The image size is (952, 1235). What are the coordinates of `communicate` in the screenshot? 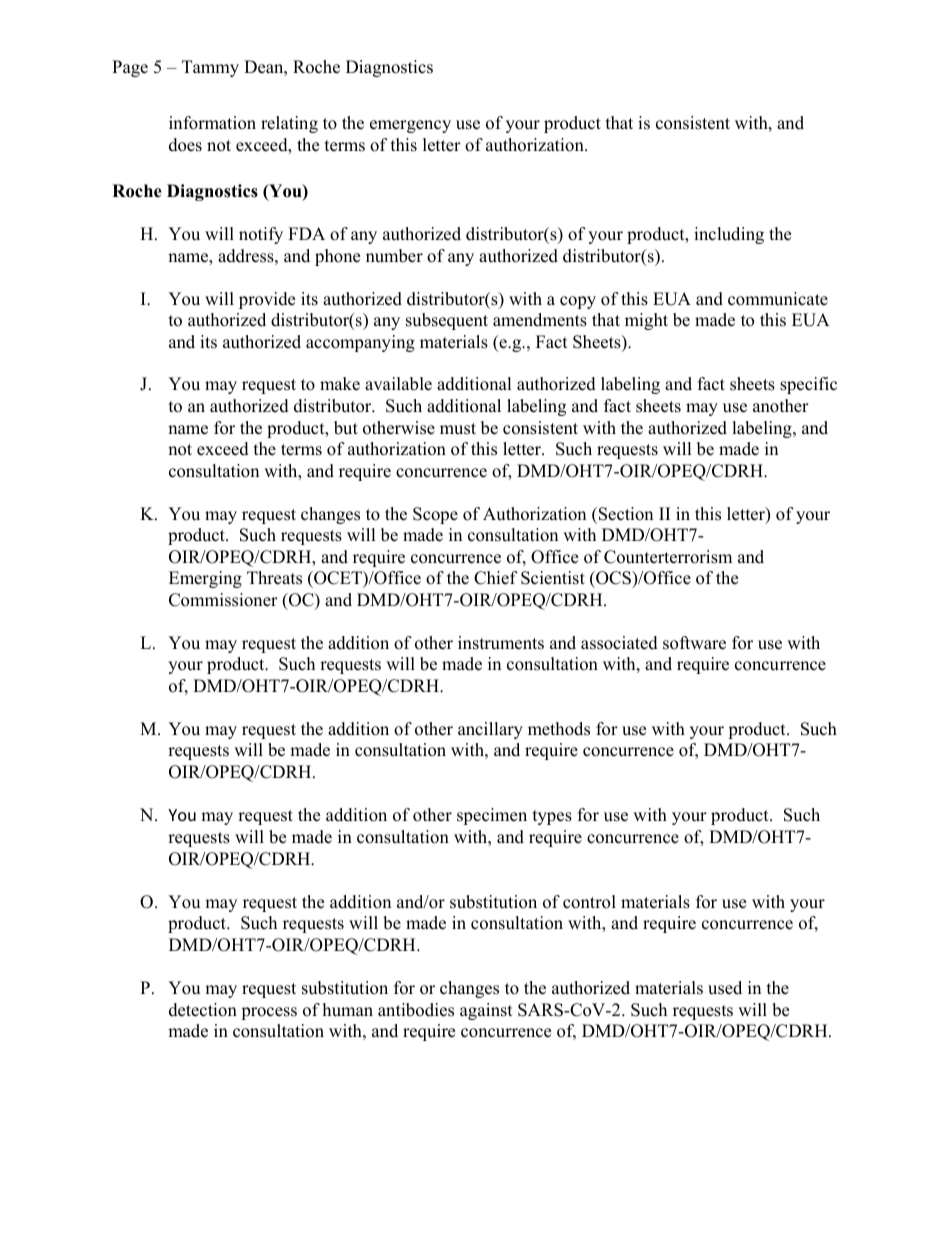 It's located at (778, 299).
